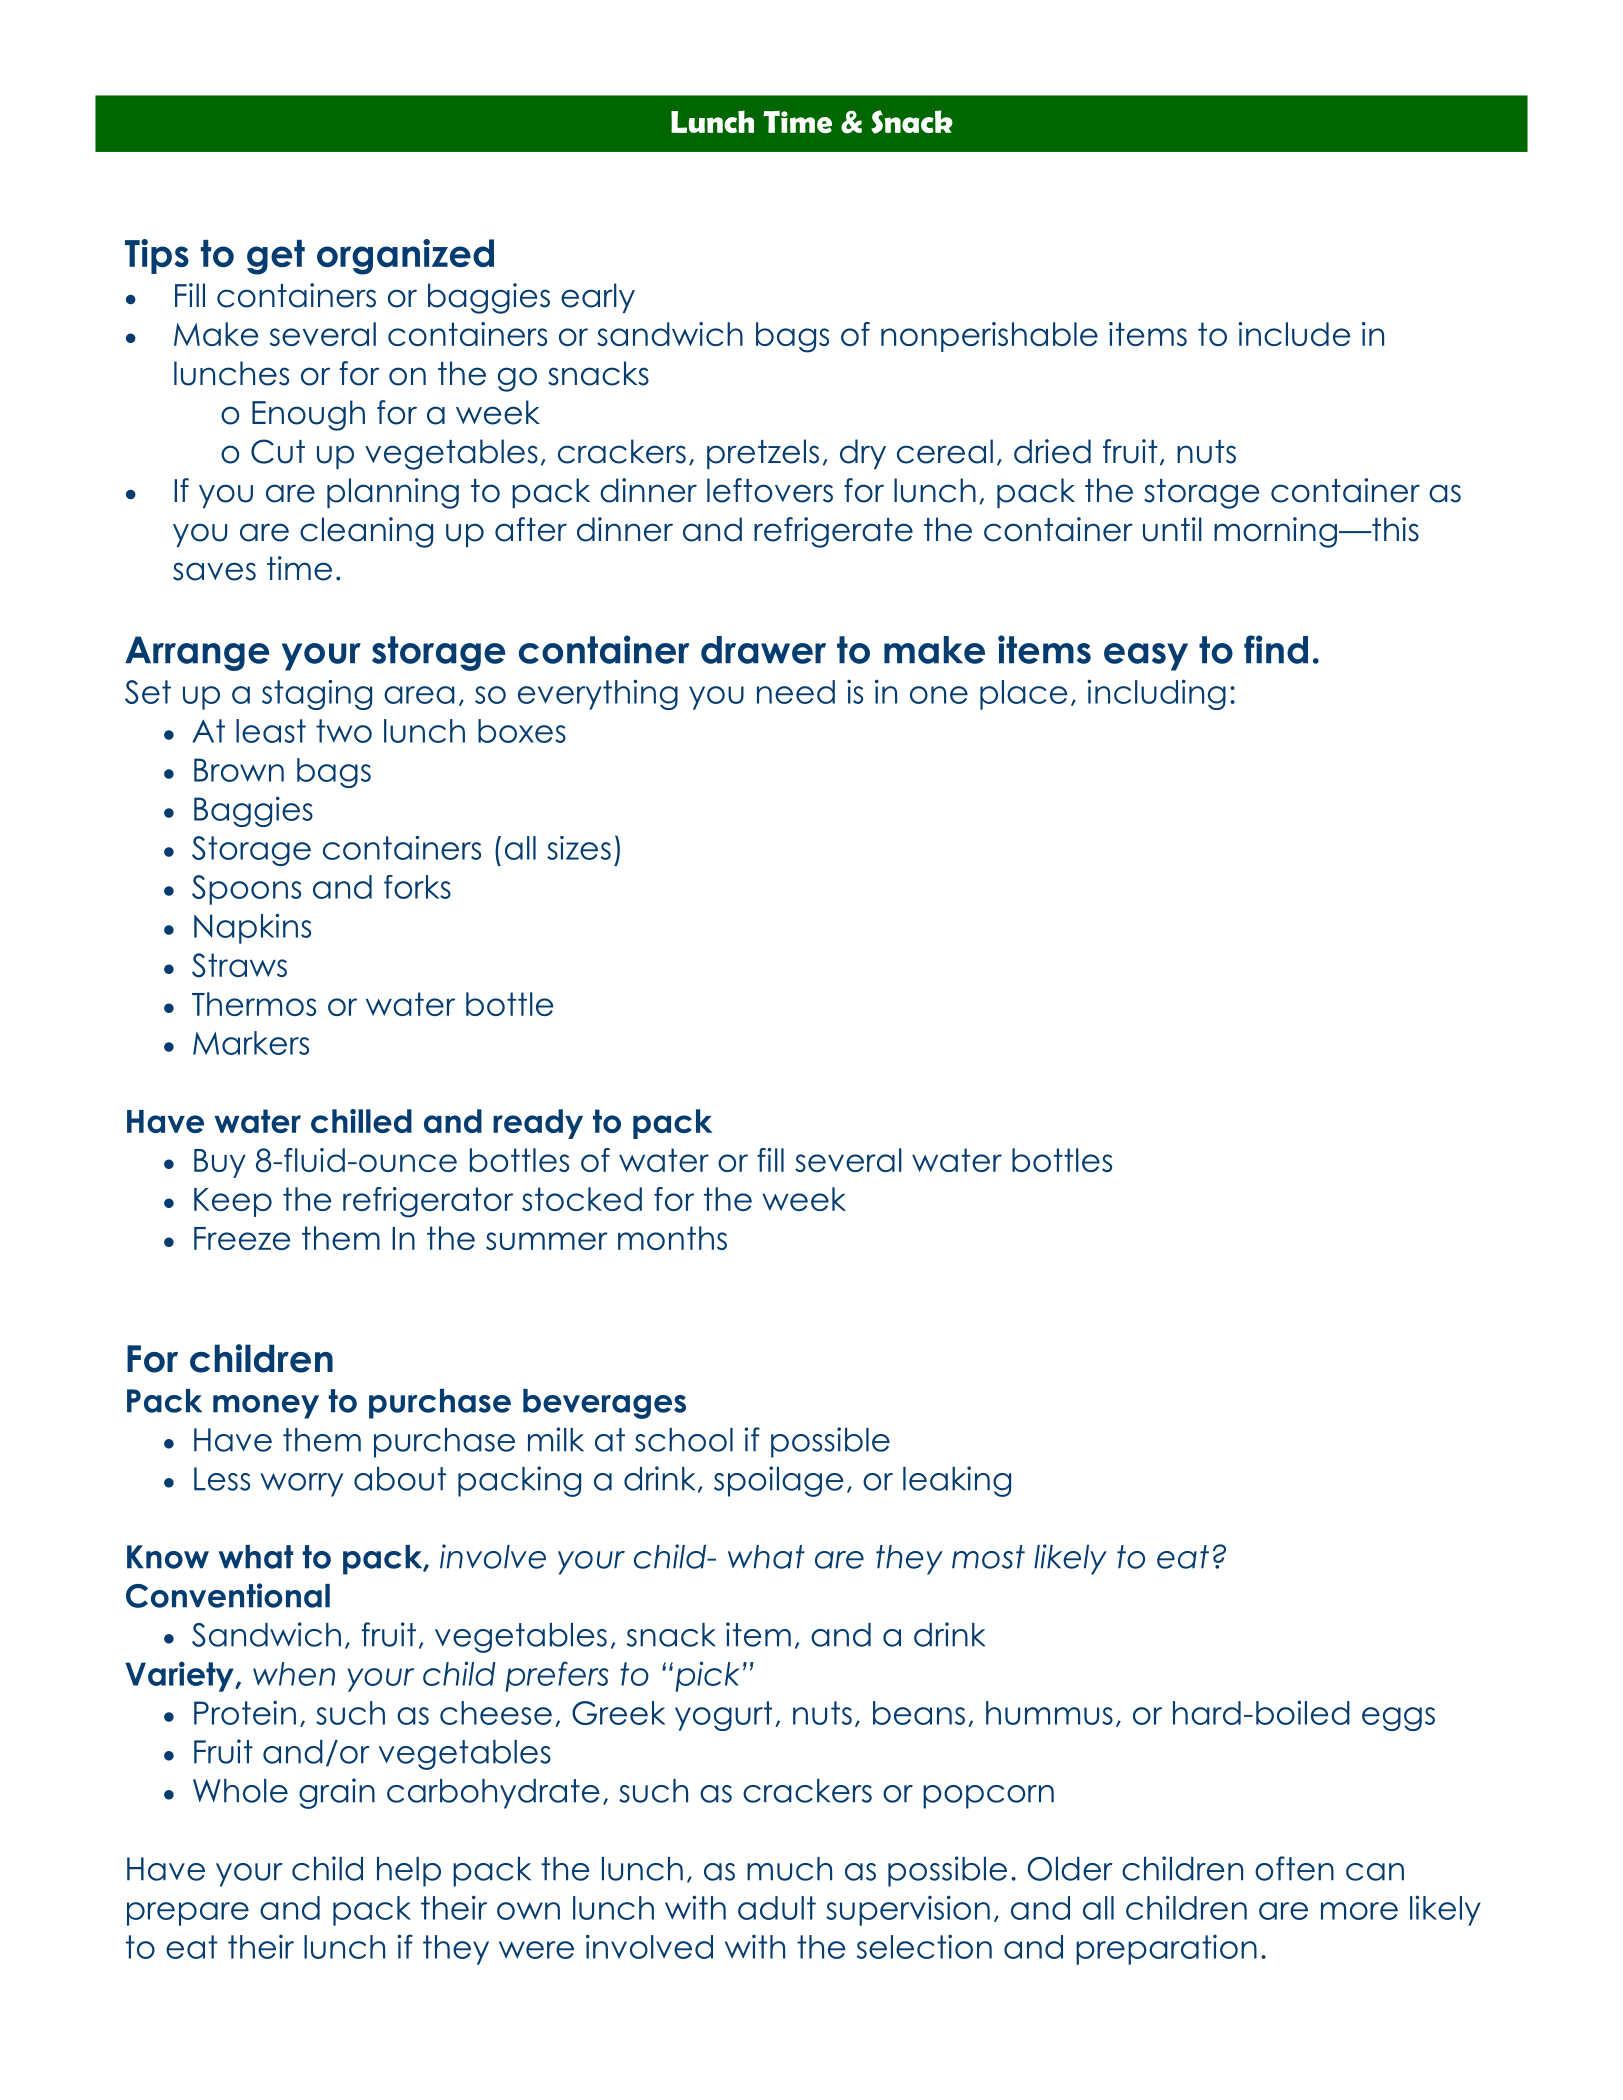 Image resolution: width=1623 pixels, height=2100 pixels. Describe the element at coordinates (361, 1121) in the document. I see `chilled` at that location.
